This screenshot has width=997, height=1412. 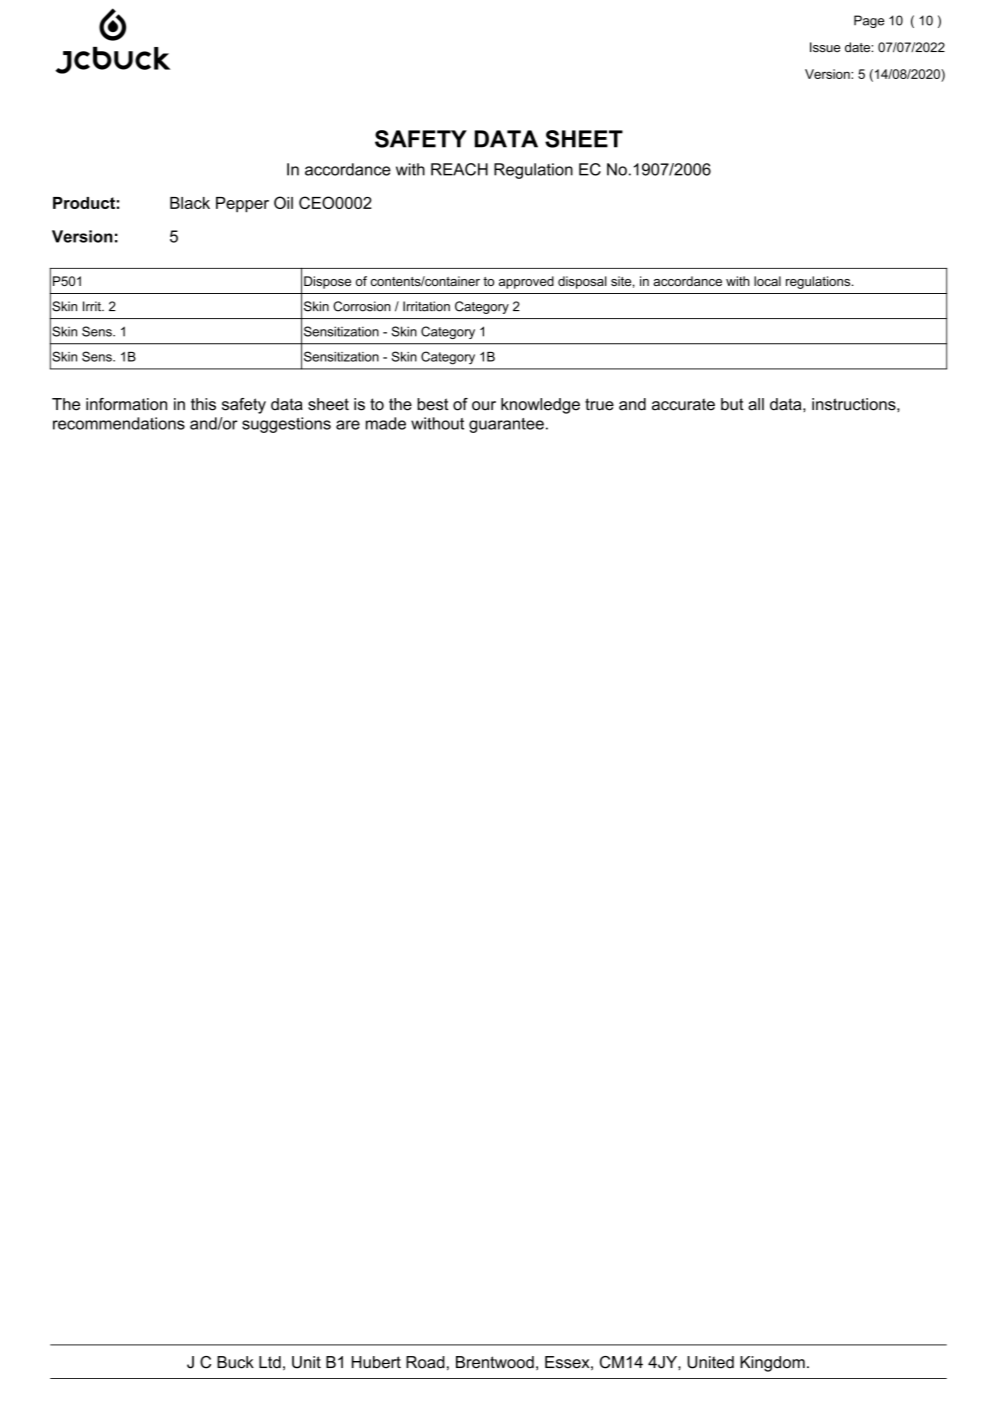 What do you see at coordinates (732, 404) in the screenshot?
I see `but` at bounding box center [732, 404].
